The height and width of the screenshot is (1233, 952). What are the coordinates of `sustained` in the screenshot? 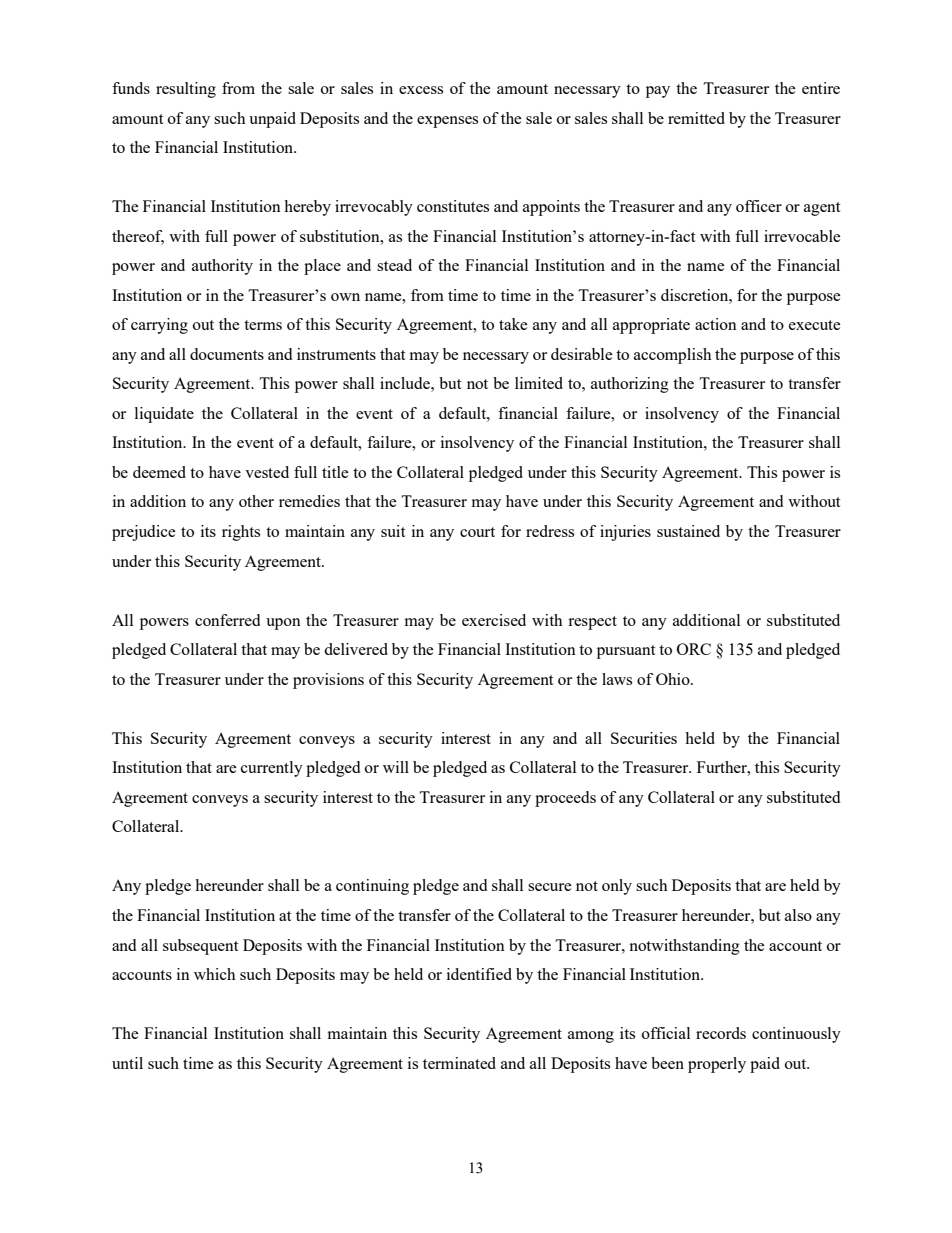 It's located at (688, 531).
